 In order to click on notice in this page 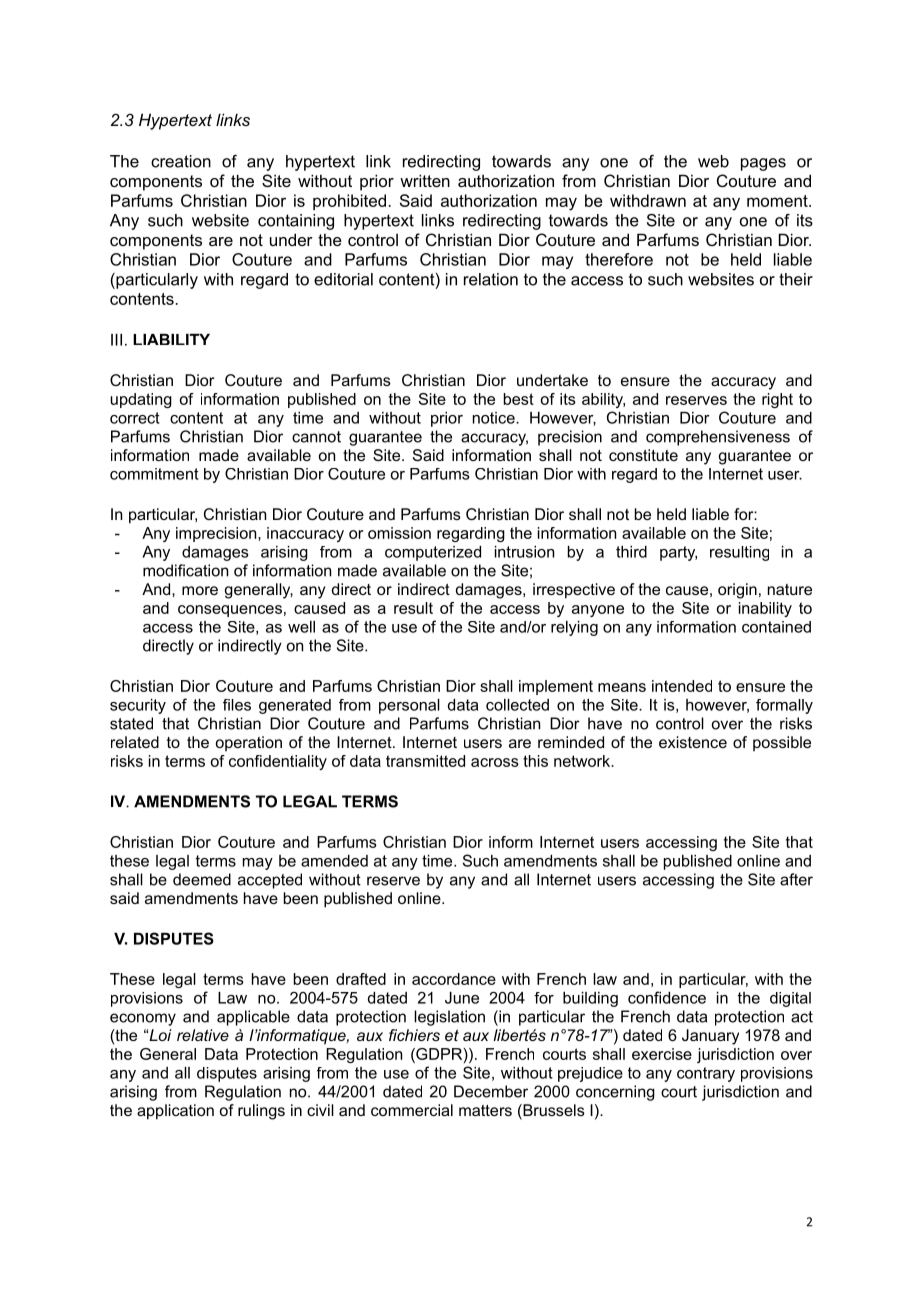, I will do `click(495, 418)`.
